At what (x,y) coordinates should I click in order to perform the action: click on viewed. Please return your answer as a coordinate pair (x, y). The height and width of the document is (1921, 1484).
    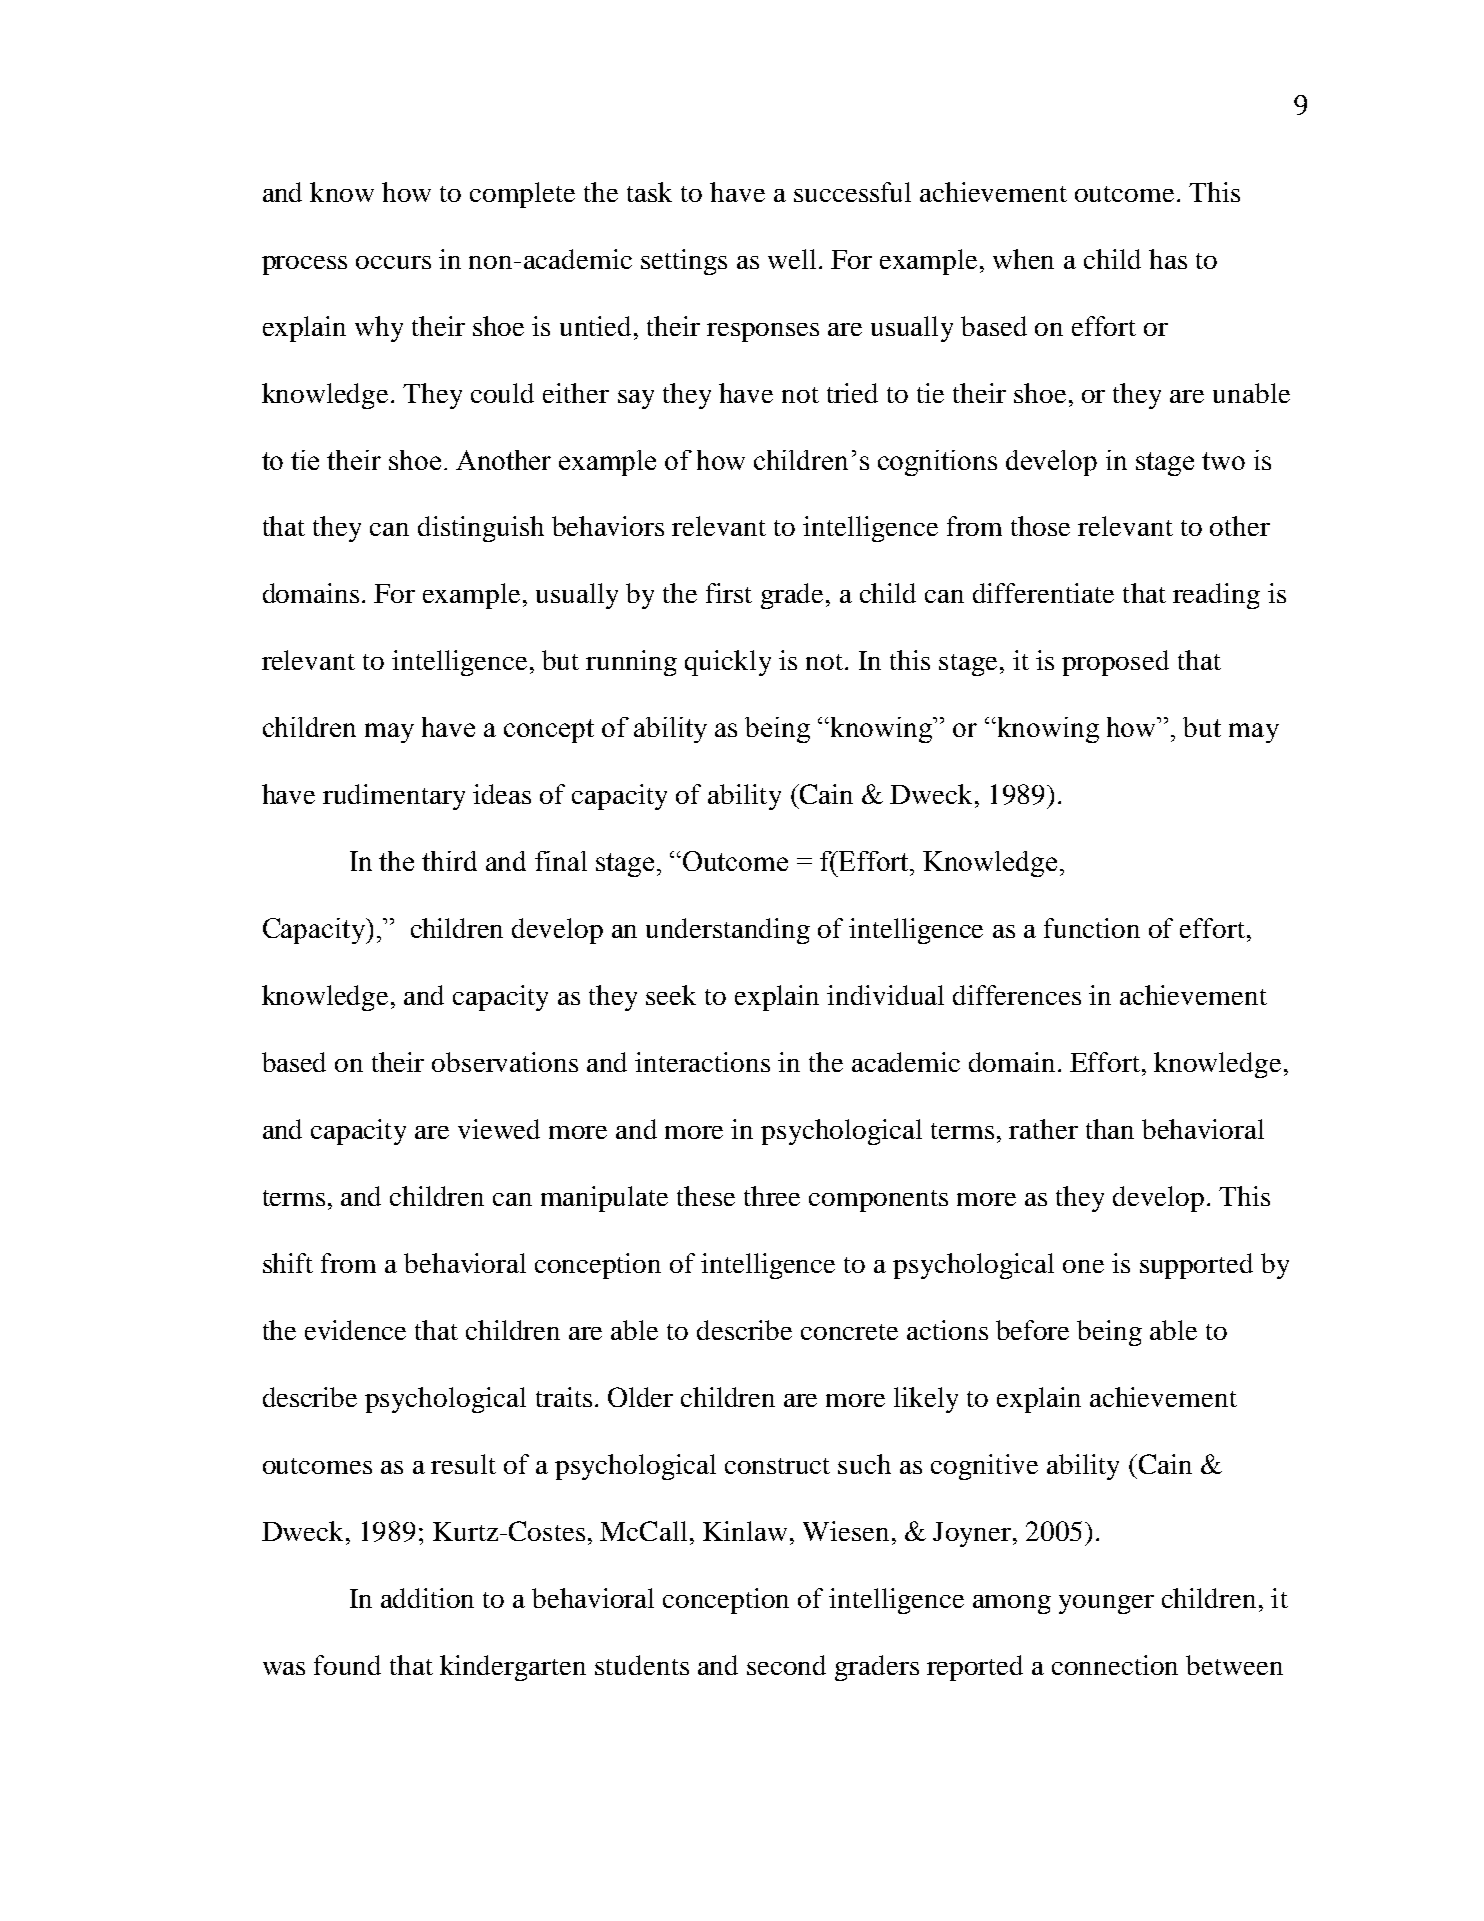
    Looking at the image, I should click on (499, 1129).
